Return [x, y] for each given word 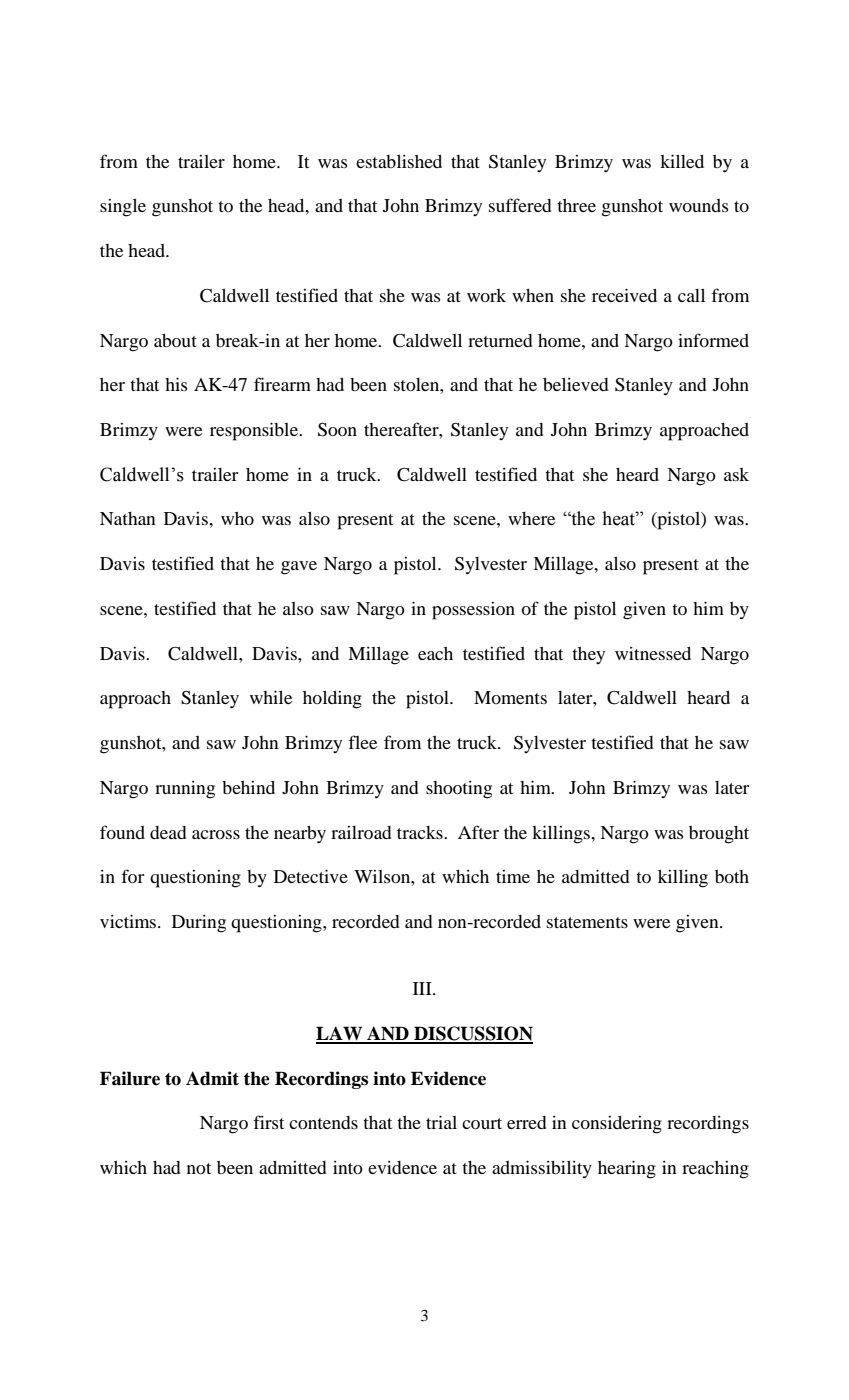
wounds [699, 205]
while [271, 697]
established [399, 161]
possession [473, 611]
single [123, 208]
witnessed [653, 653]
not [199, 1168]
